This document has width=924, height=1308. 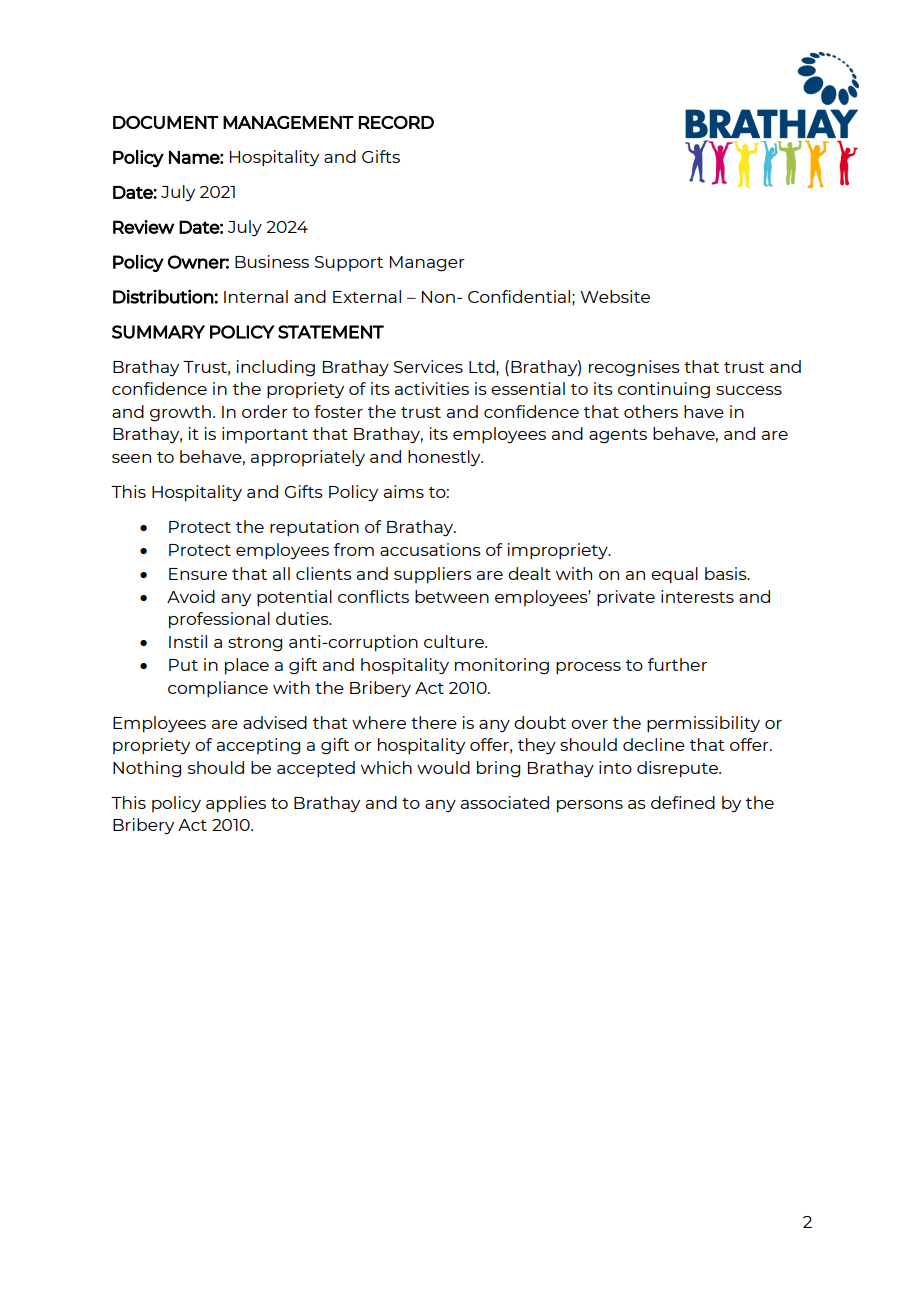 I want to click on interests, so click(x=697, y=596).
